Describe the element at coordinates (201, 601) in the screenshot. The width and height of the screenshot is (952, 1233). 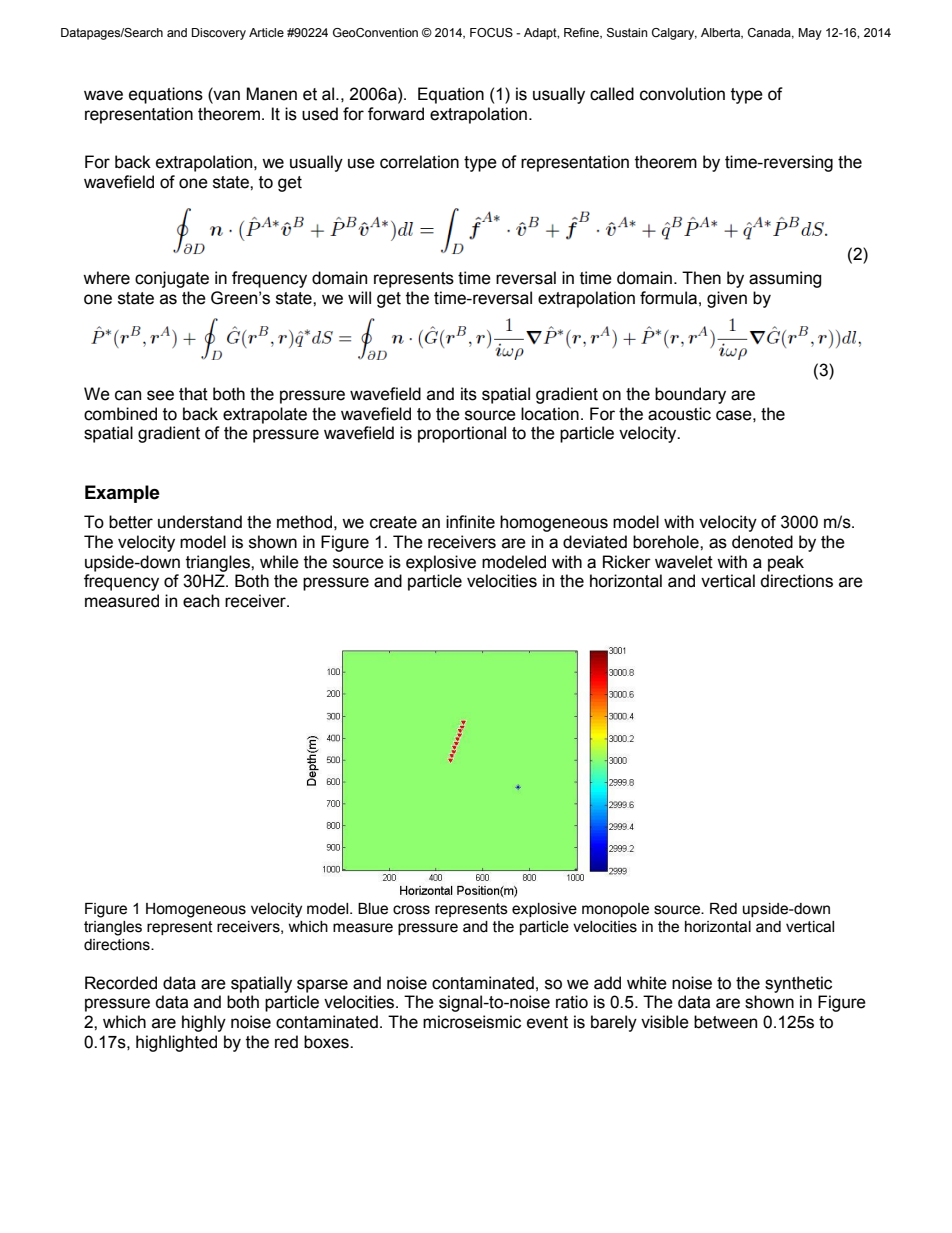
I see `each` at that location.
